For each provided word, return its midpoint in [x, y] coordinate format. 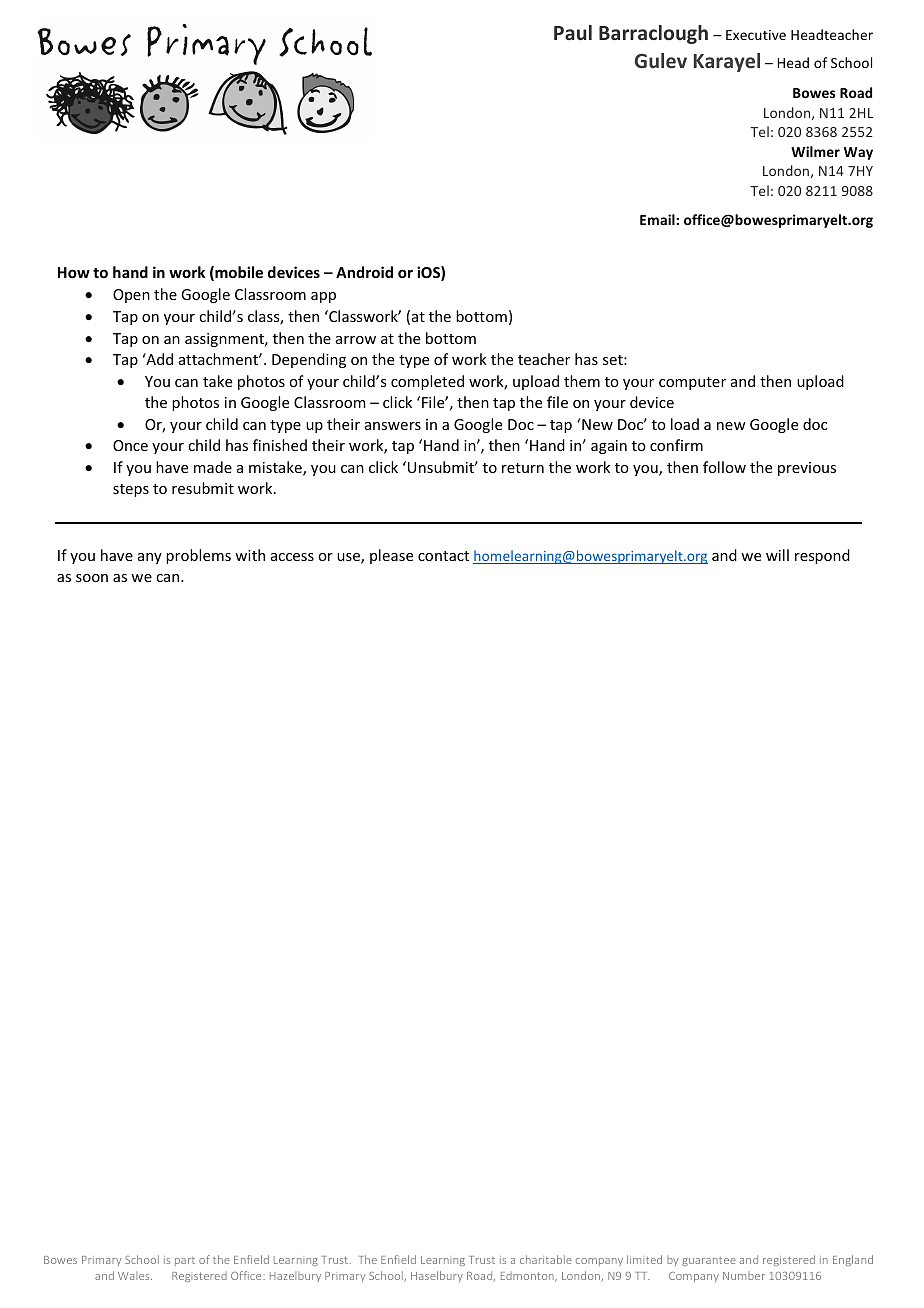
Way [858, 153]
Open [131, 296]
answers [393, 426]
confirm [676, 445]
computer [692, 383]
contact [443, 556]
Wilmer [815, 151]
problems [198, 556]
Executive [756, 35]
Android [364, 272]
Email [658, 219]
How [74, 272]
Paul [573, 32]
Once [130, 445]
